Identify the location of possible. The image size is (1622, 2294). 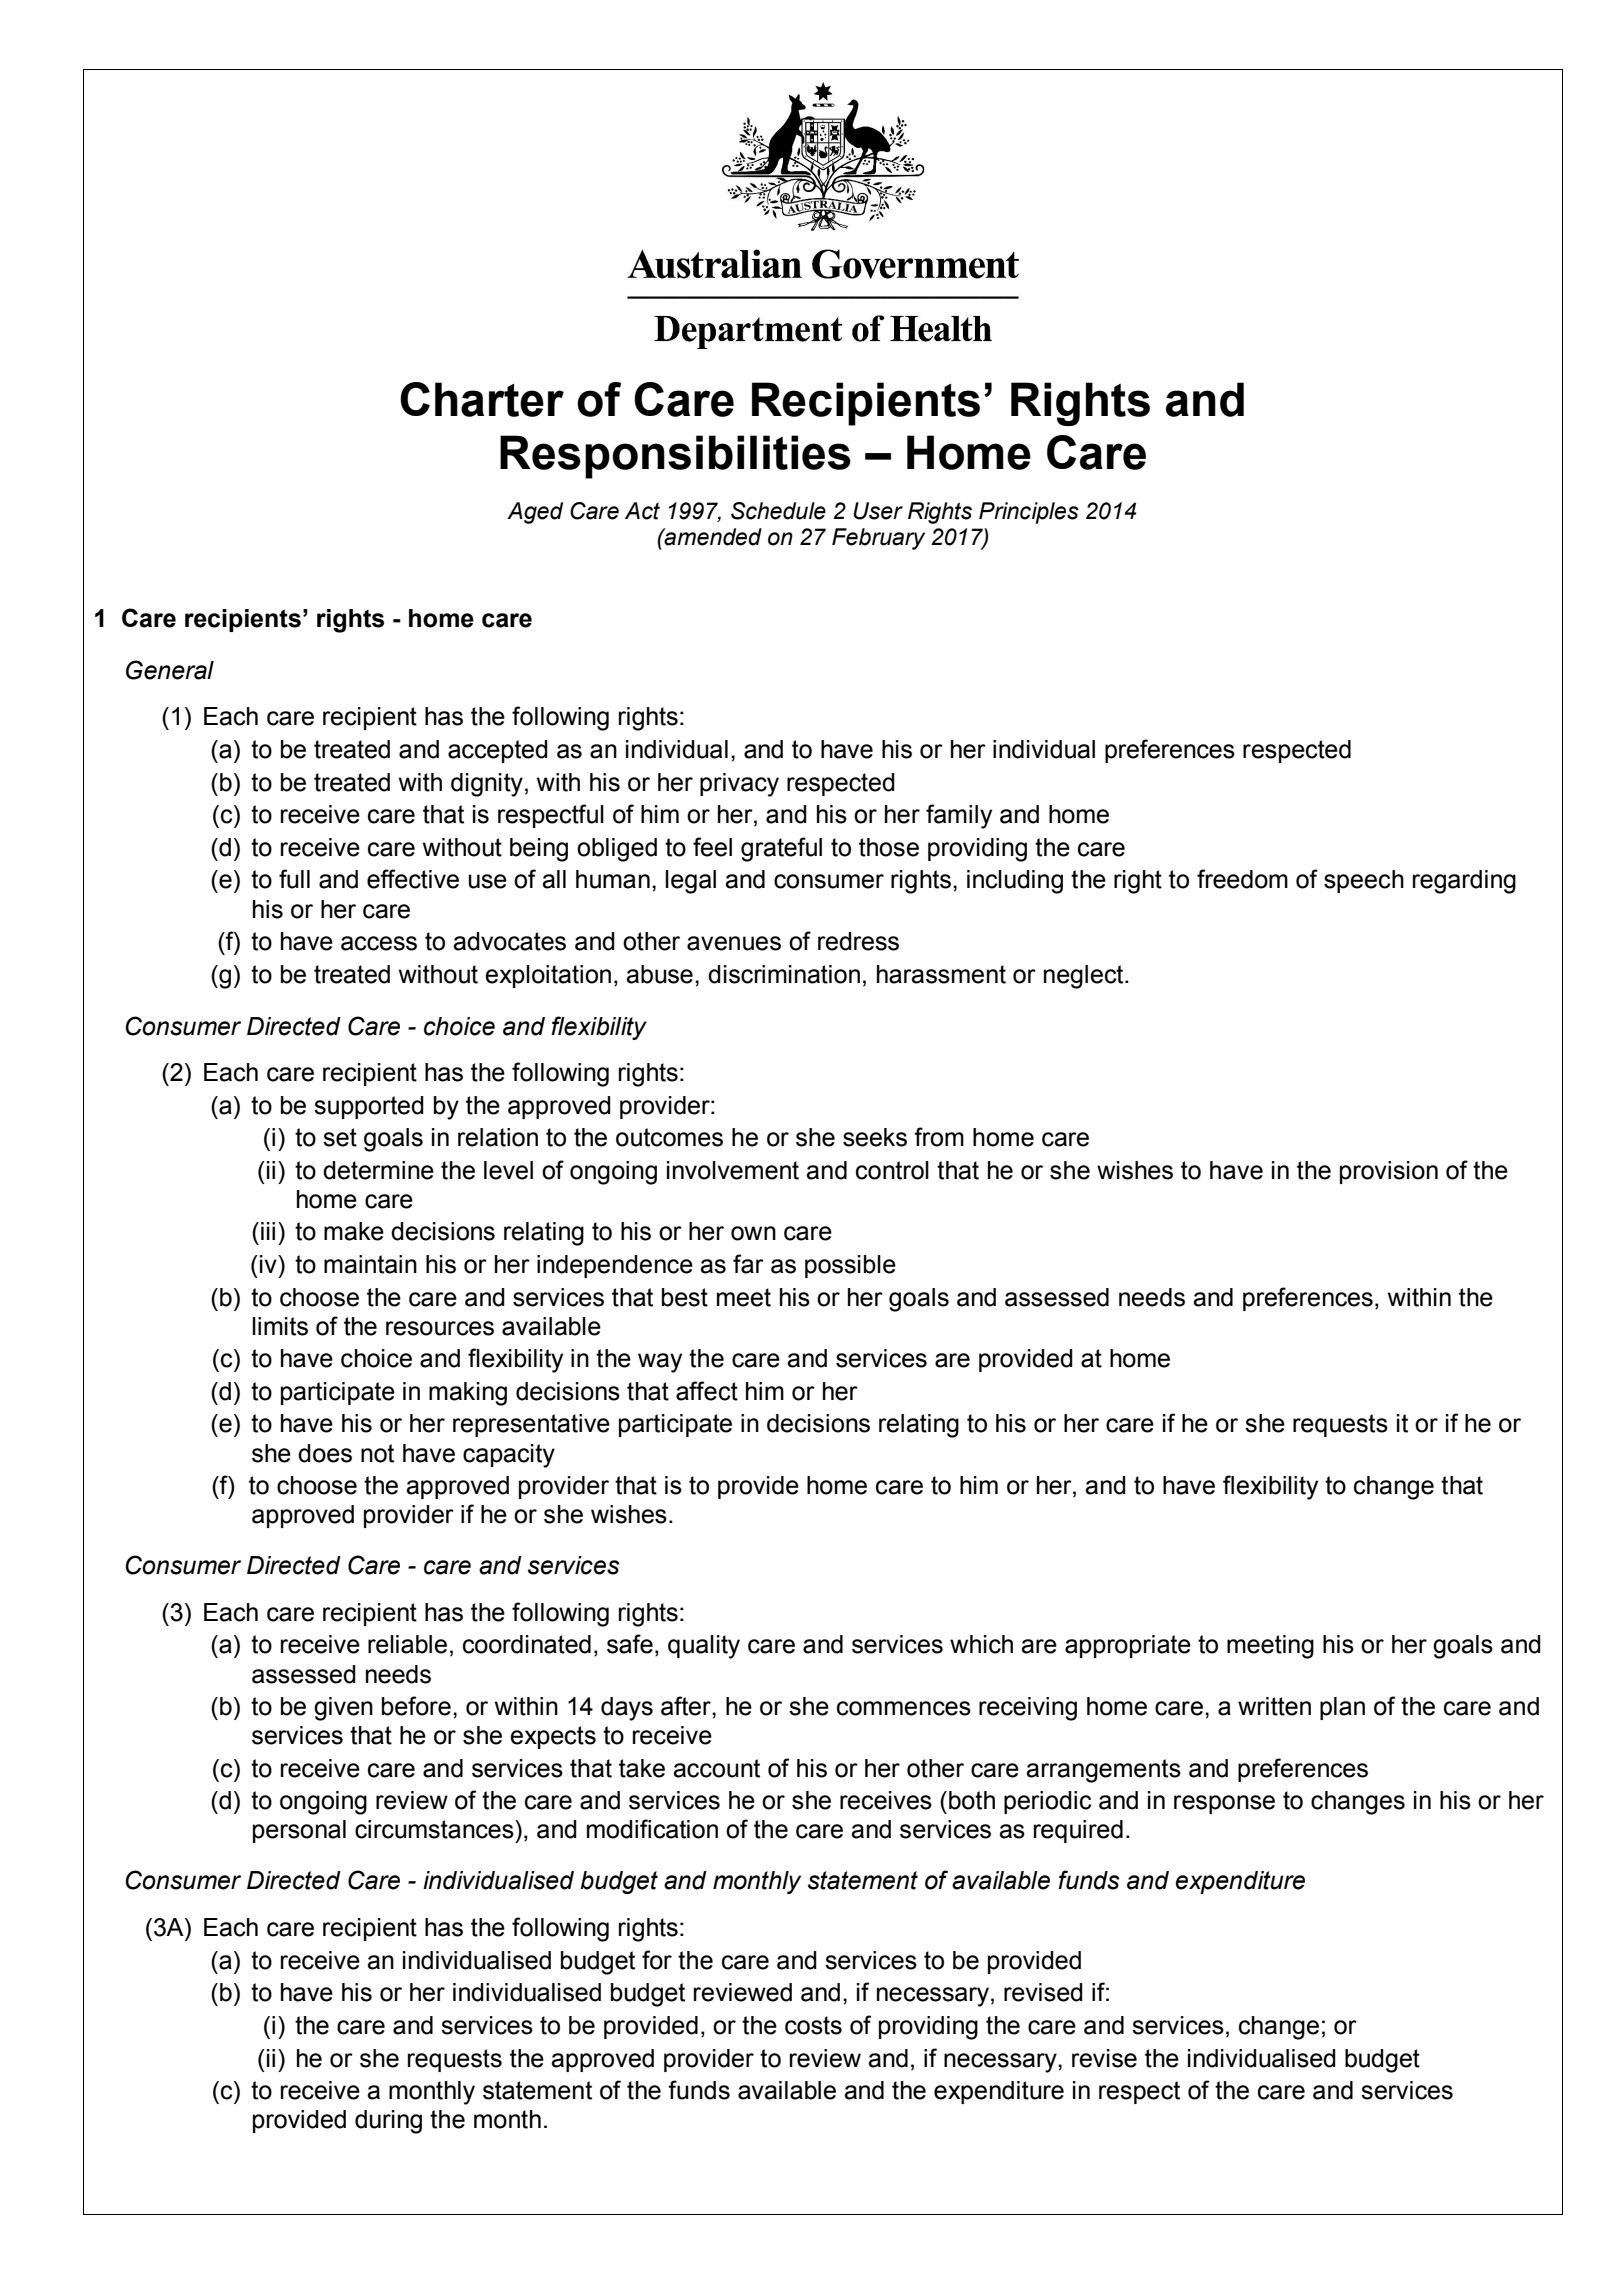
(850, 1266).
